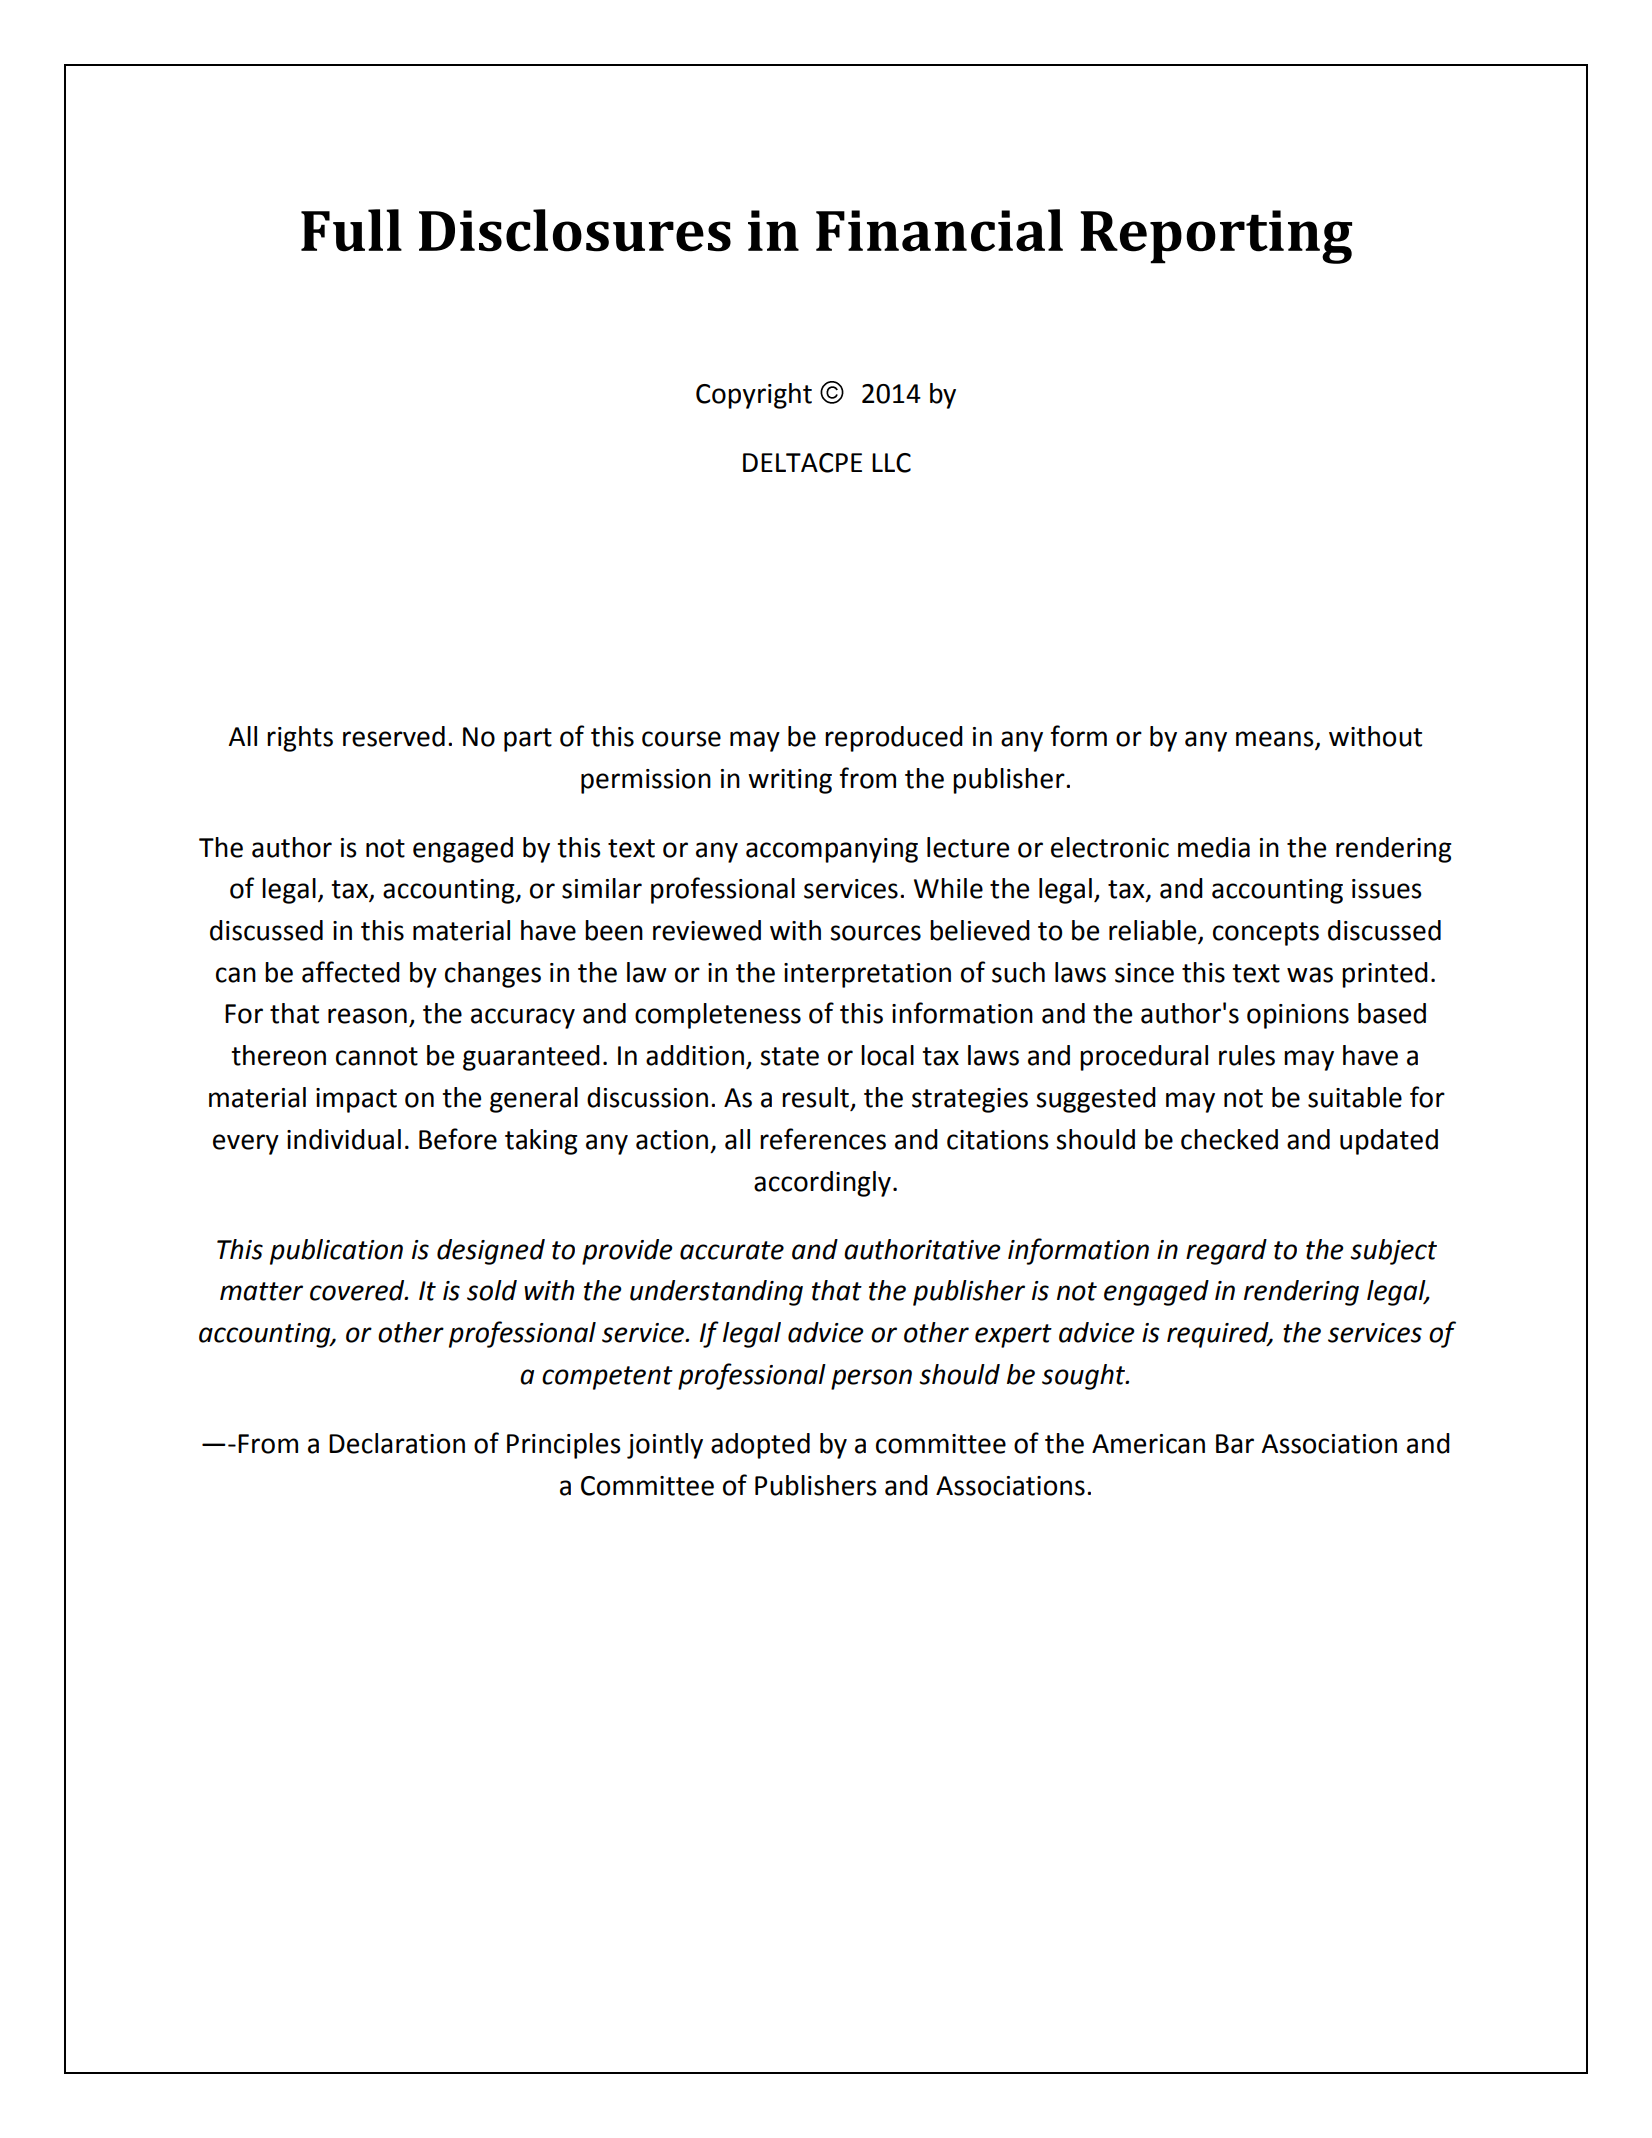 The image size is (1652, 2138). Describe the element at coordinates (1216, 237) in the screenshot. I see `Reporting` at that location.
